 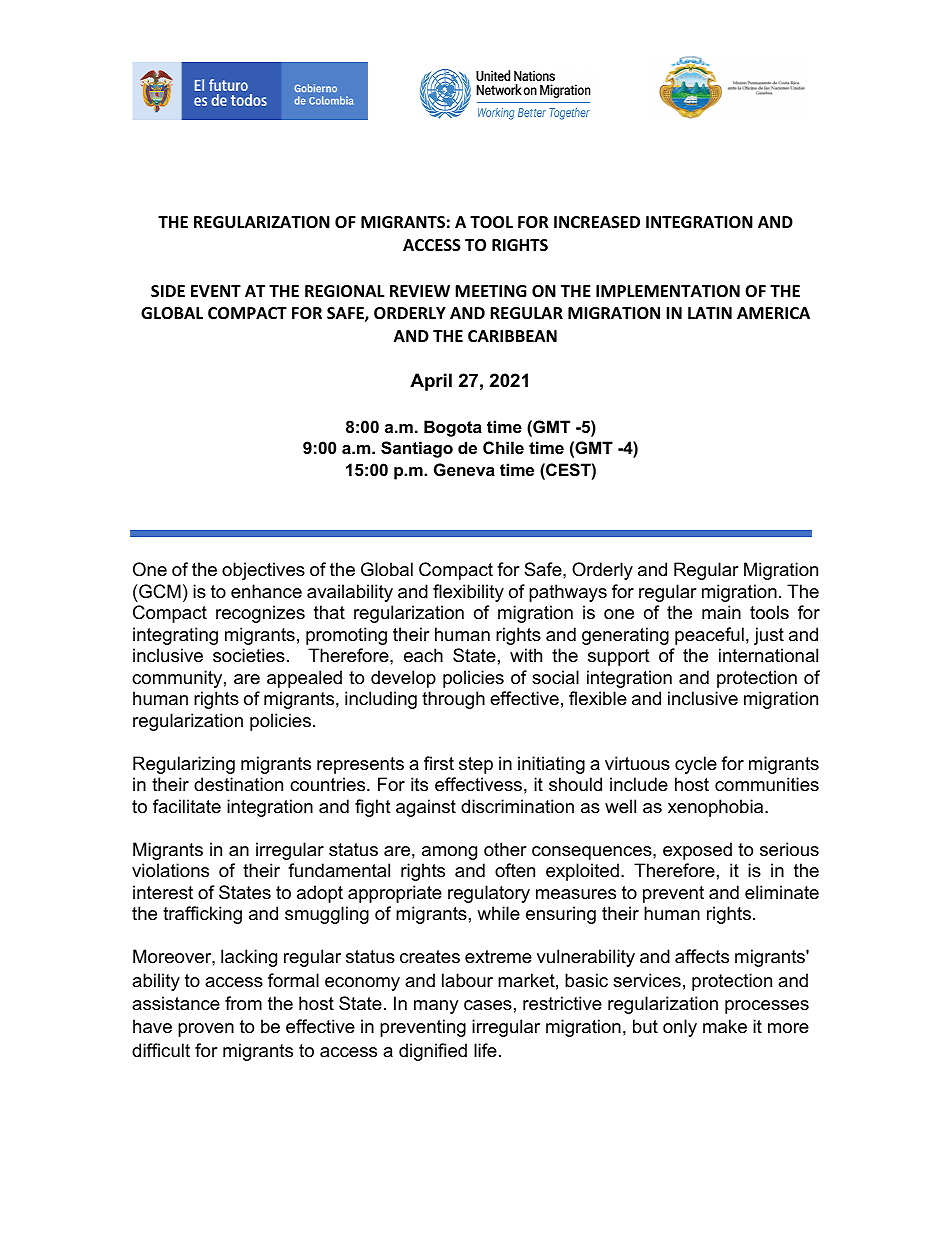 I want to click on SIDE, so click(x=168, y=291).
